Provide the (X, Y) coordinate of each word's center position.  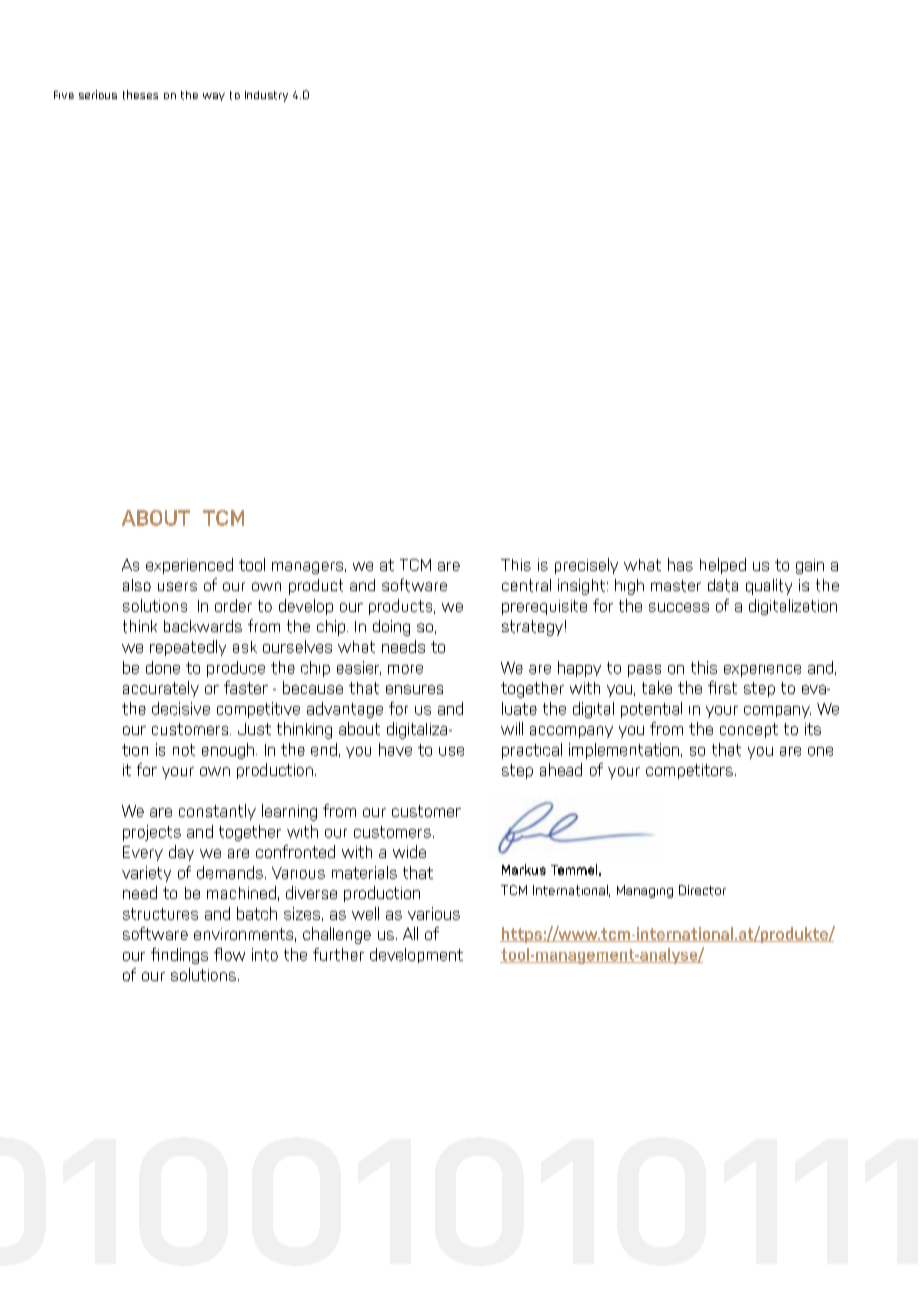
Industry (266, 96)
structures (160, 914)
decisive (181, 708)
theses (140, 95)
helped (723, 566)
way (214, 97)
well (365, 913)
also (137, 585)
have (395, 749)
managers (307, 568)
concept (749, 730)
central (526, 585)
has (680, 564)
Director (702, 890)
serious (98, 94)
